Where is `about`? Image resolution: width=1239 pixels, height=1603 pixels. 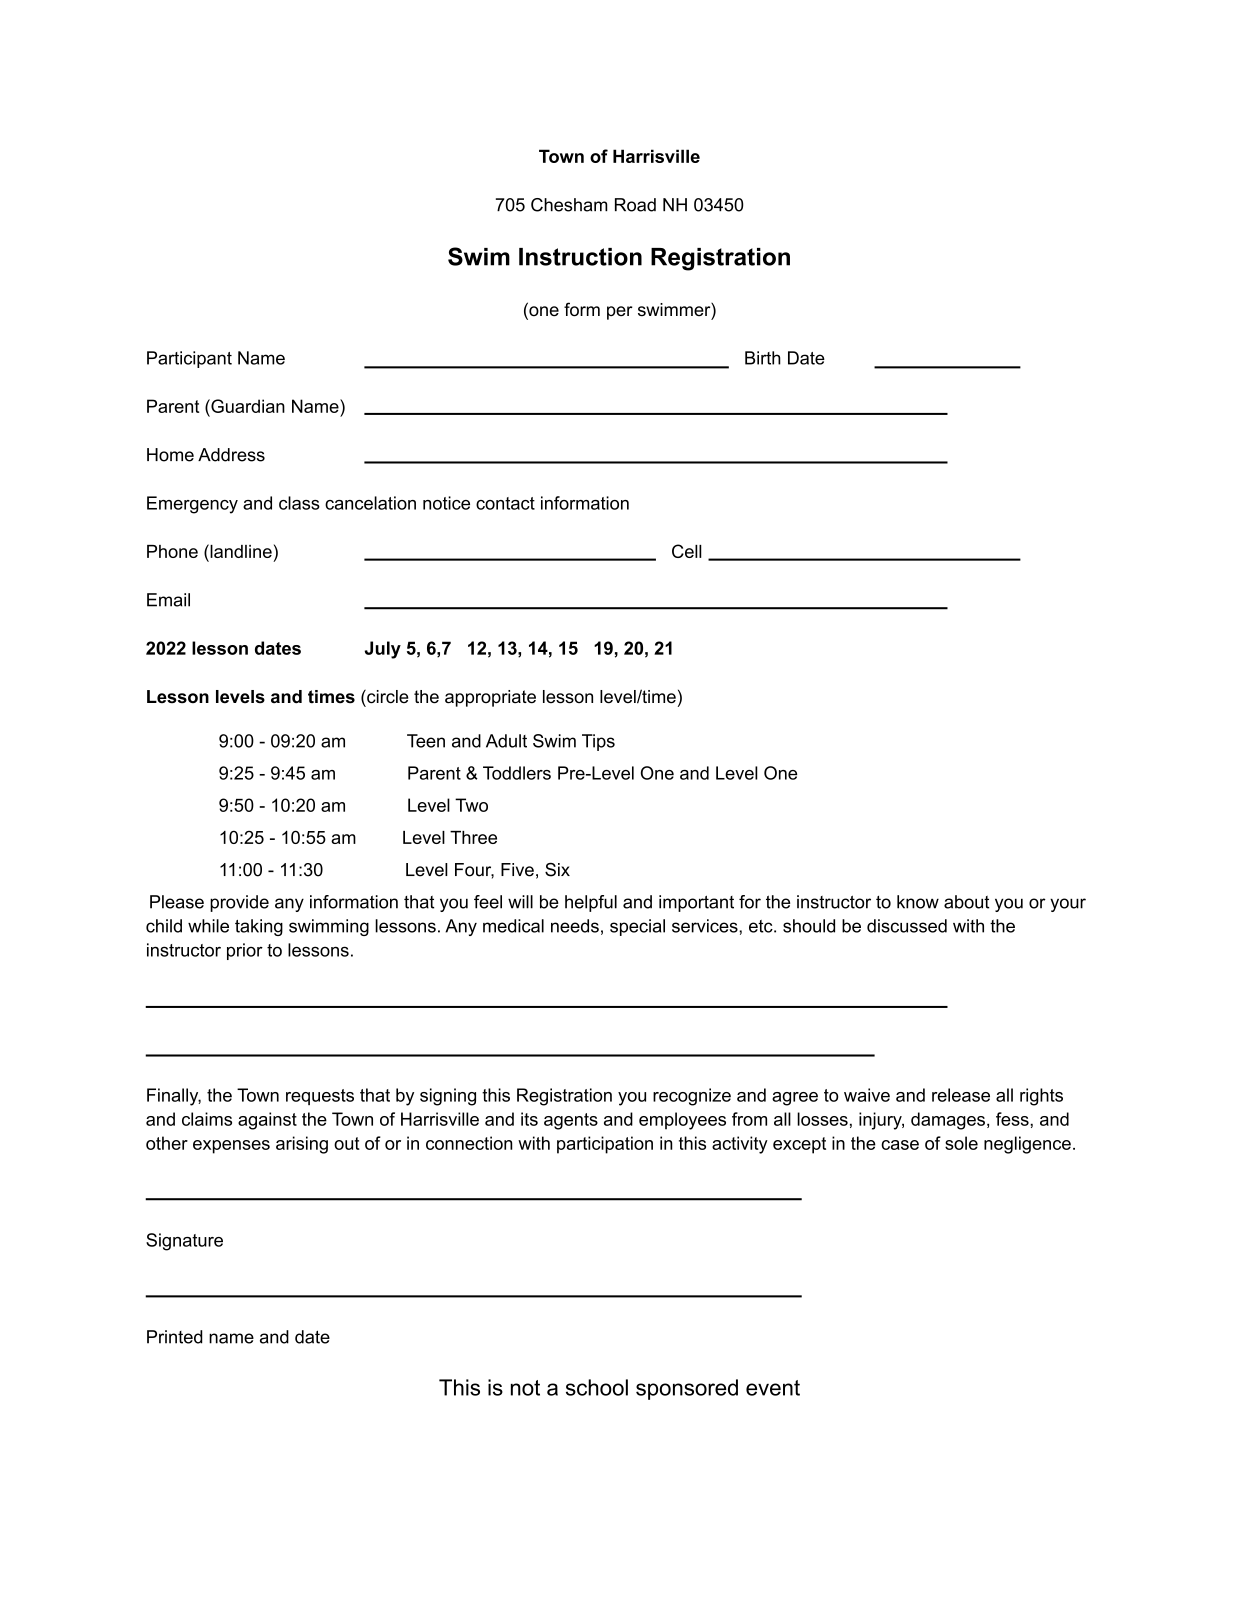
about is located at coordinates (966, 902).
